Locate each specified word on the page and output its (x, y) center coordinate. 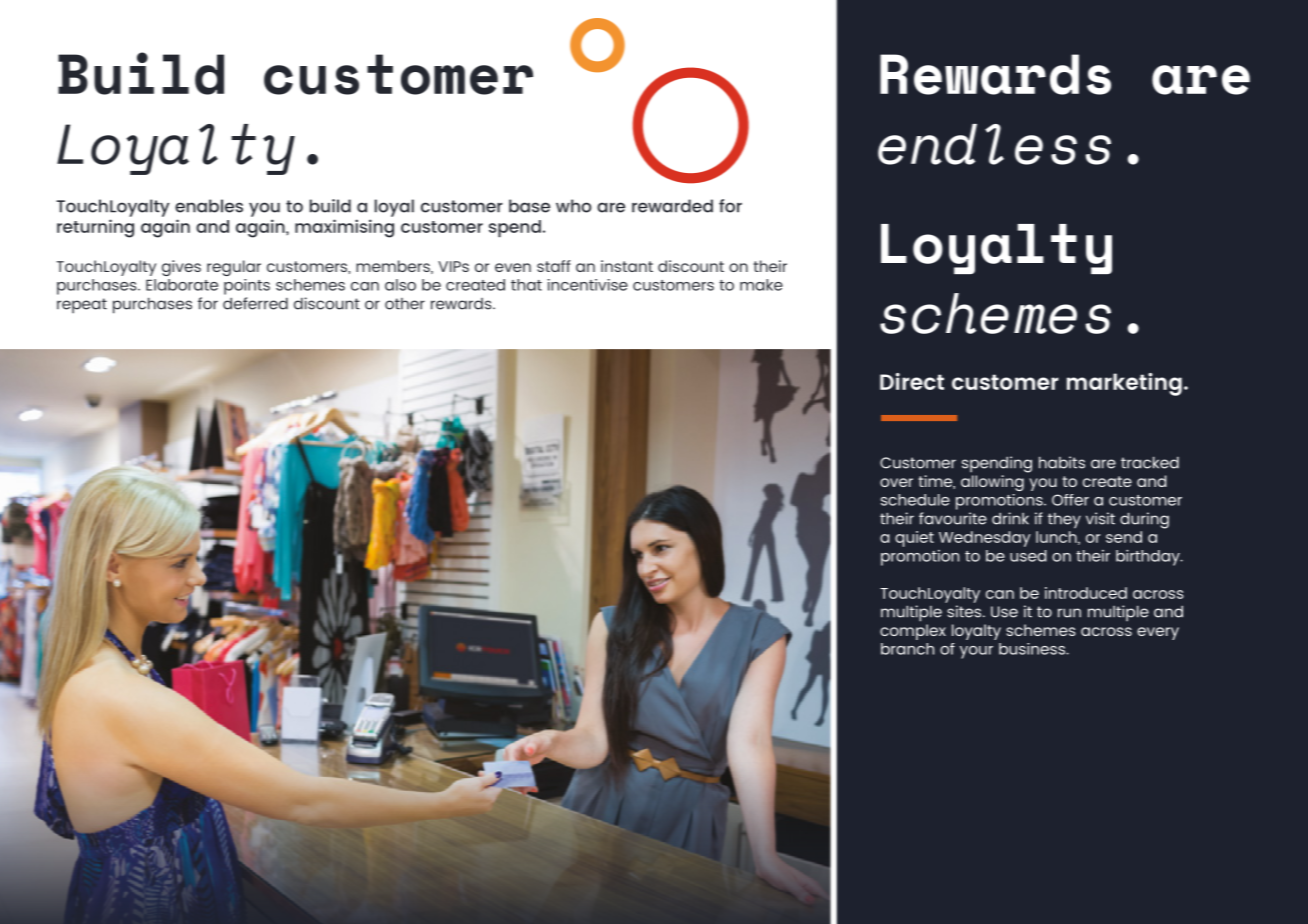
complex (913, 632)
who (574, 206)
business (1033, 649)
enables (209, 206)
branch (907, 649)
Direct (912, 381)
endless (994, 144)
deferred (255, 303)
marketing (1124, 384)
